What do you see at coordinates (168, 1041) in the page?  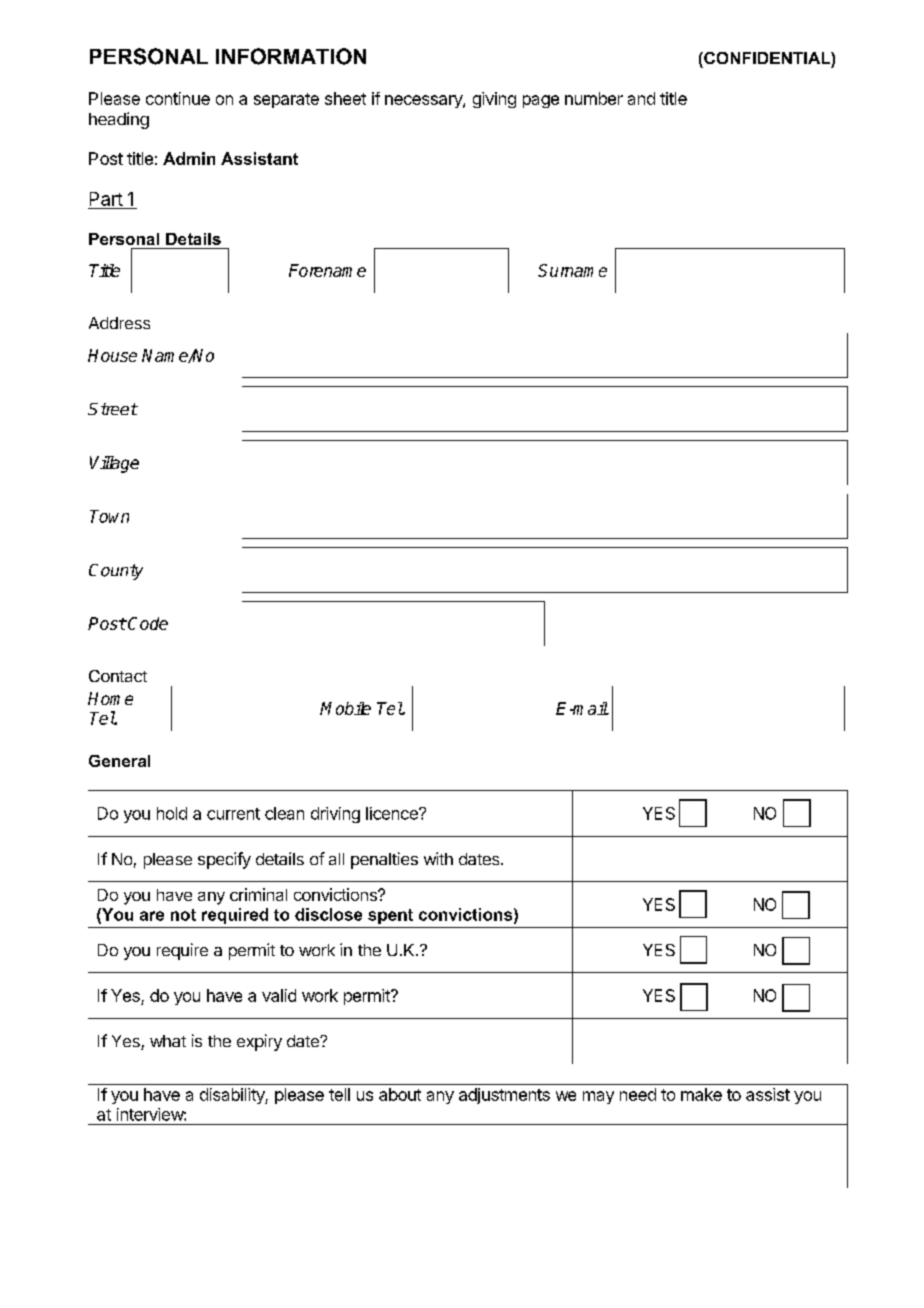 I see `what` at bounding box center [168, 1041].
